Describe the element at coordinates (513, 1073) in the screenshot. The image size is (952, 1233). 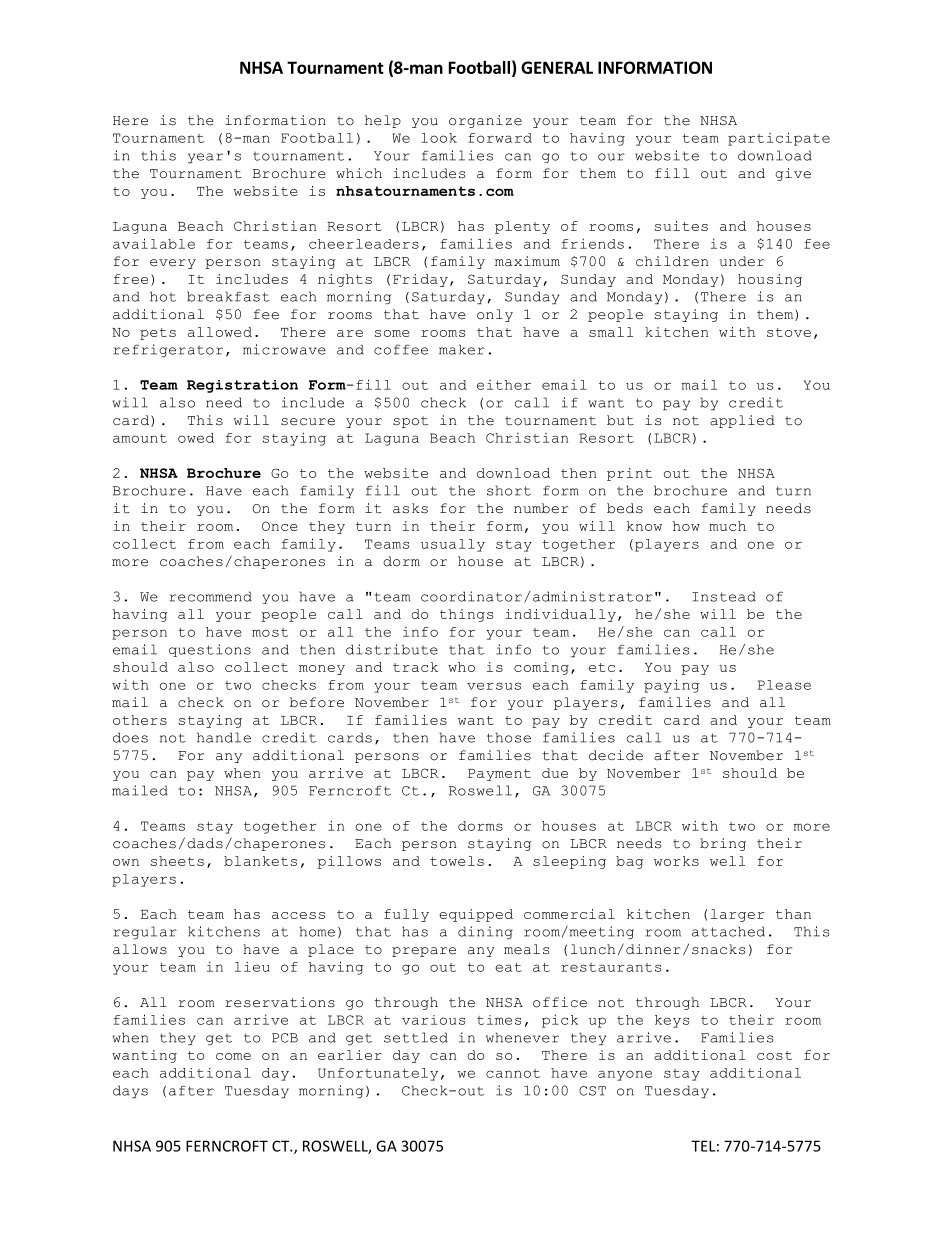
I see `cannot` at that location.
